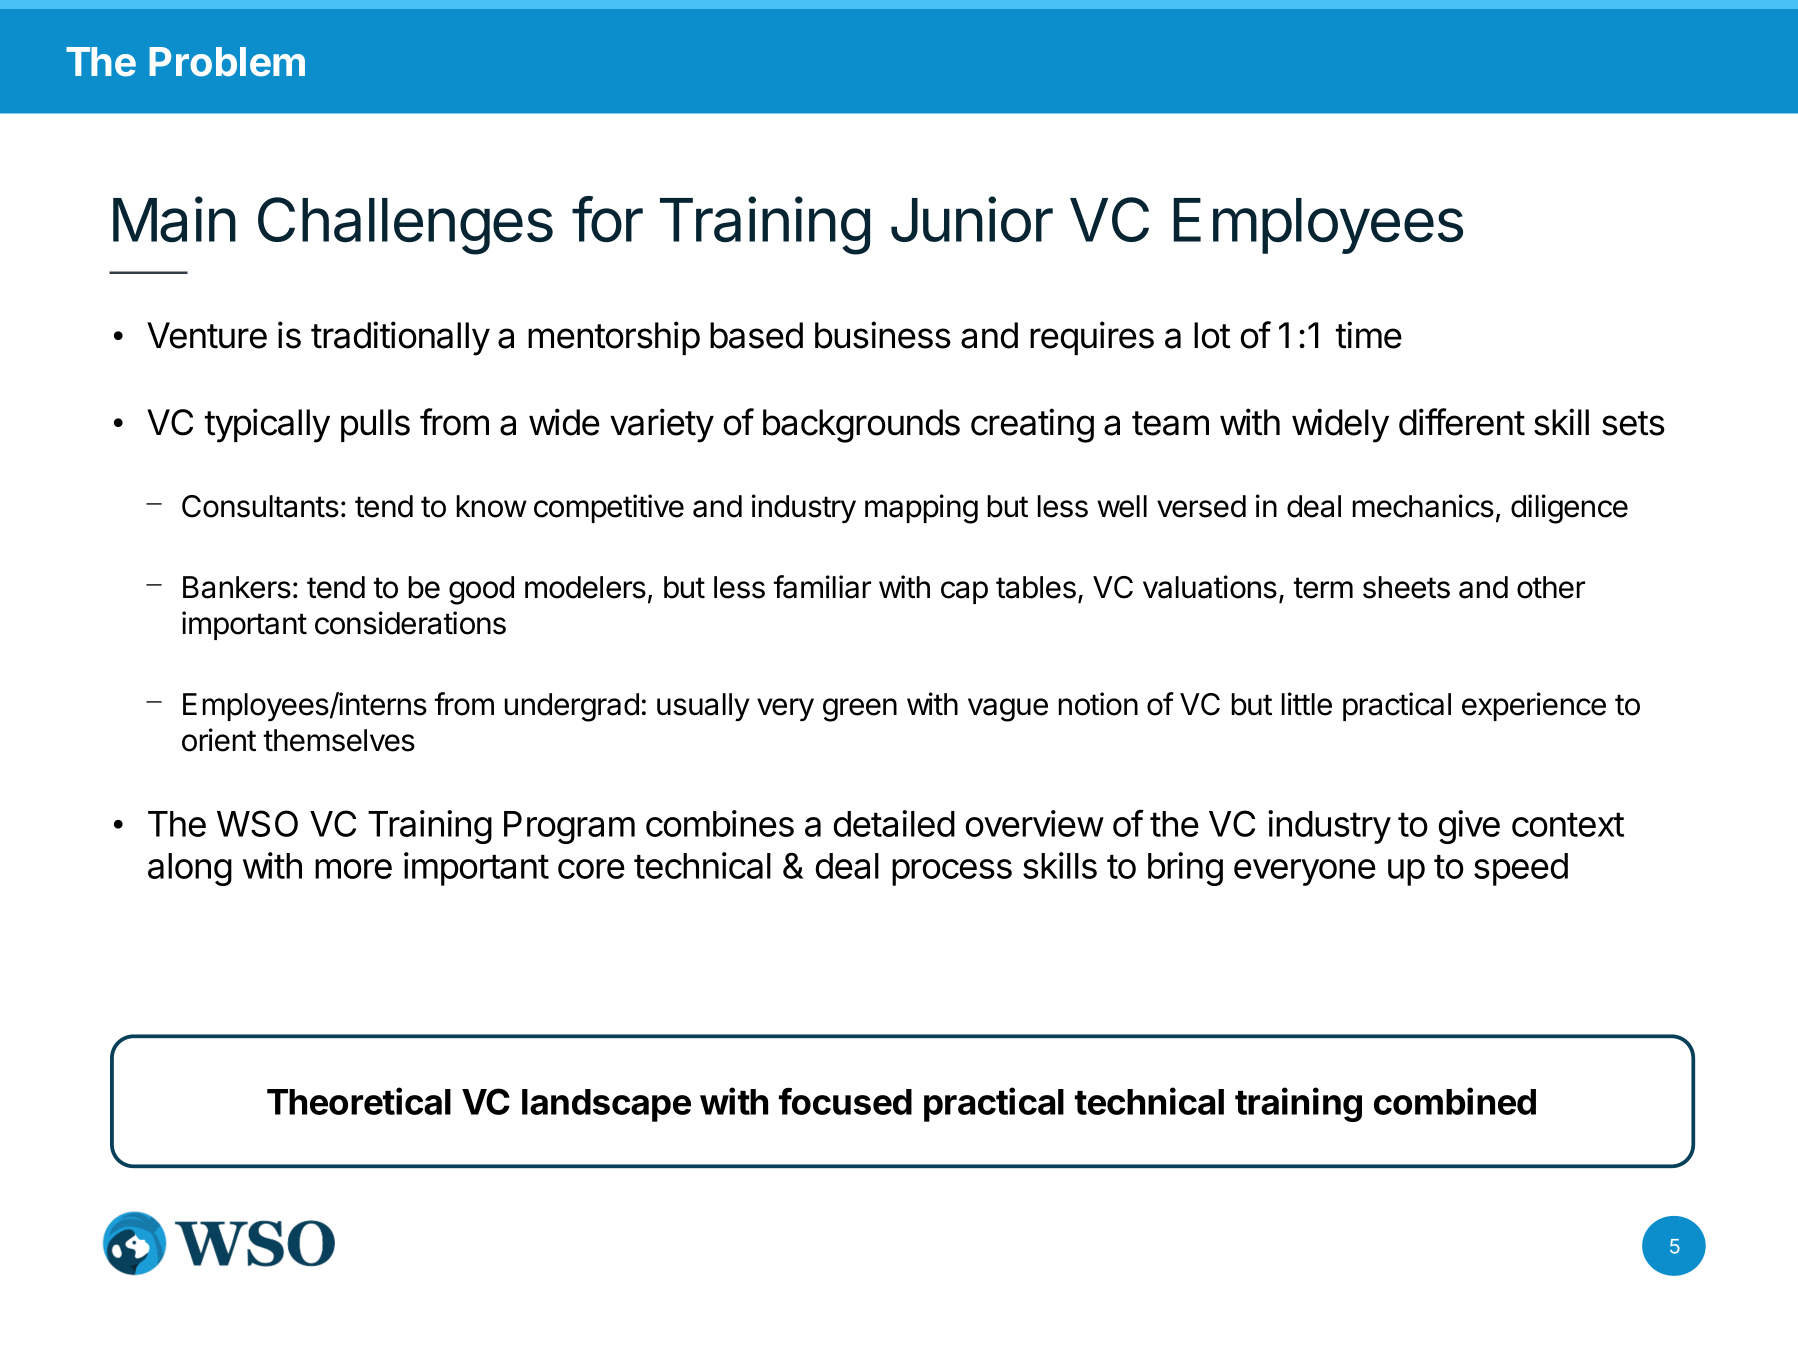 This screenshot has height=1348, width=1798. What do you see at coordinates (822, 587) in the screenshot?
I see `familiar` at bounding box center [822, 587].
